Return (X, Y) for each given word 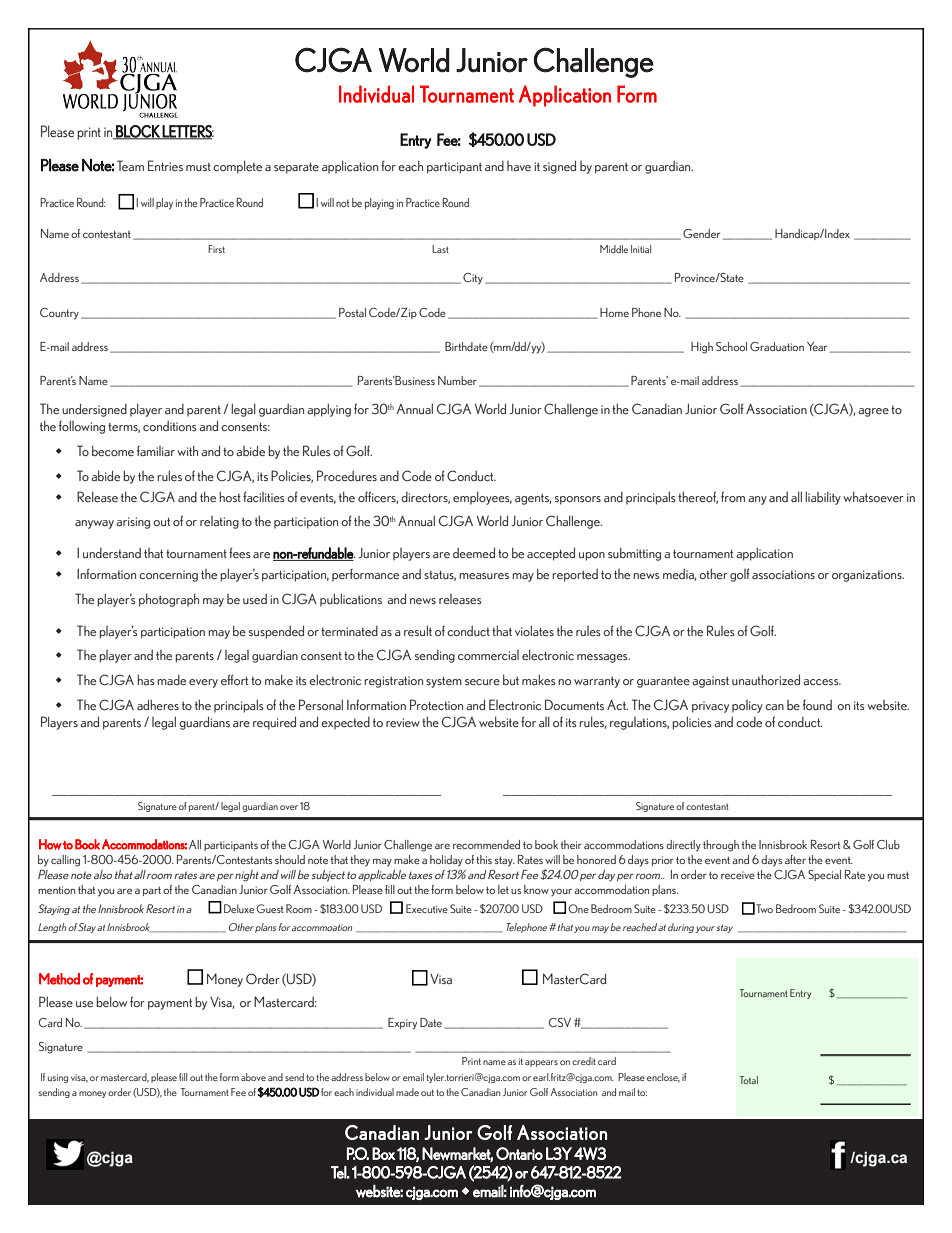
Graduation (777, 346)
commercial (488, 655)
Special (824, 875)
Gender (701, 233)
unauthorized (766, 679)
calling (65, 861)
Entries (165, 165)
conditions (170, 426)
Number (457, 380)
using (58, 1078)
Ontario (519, 1153)
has (146, 679)
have (519, 166)
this (484, 859)
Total (748, 1080)
